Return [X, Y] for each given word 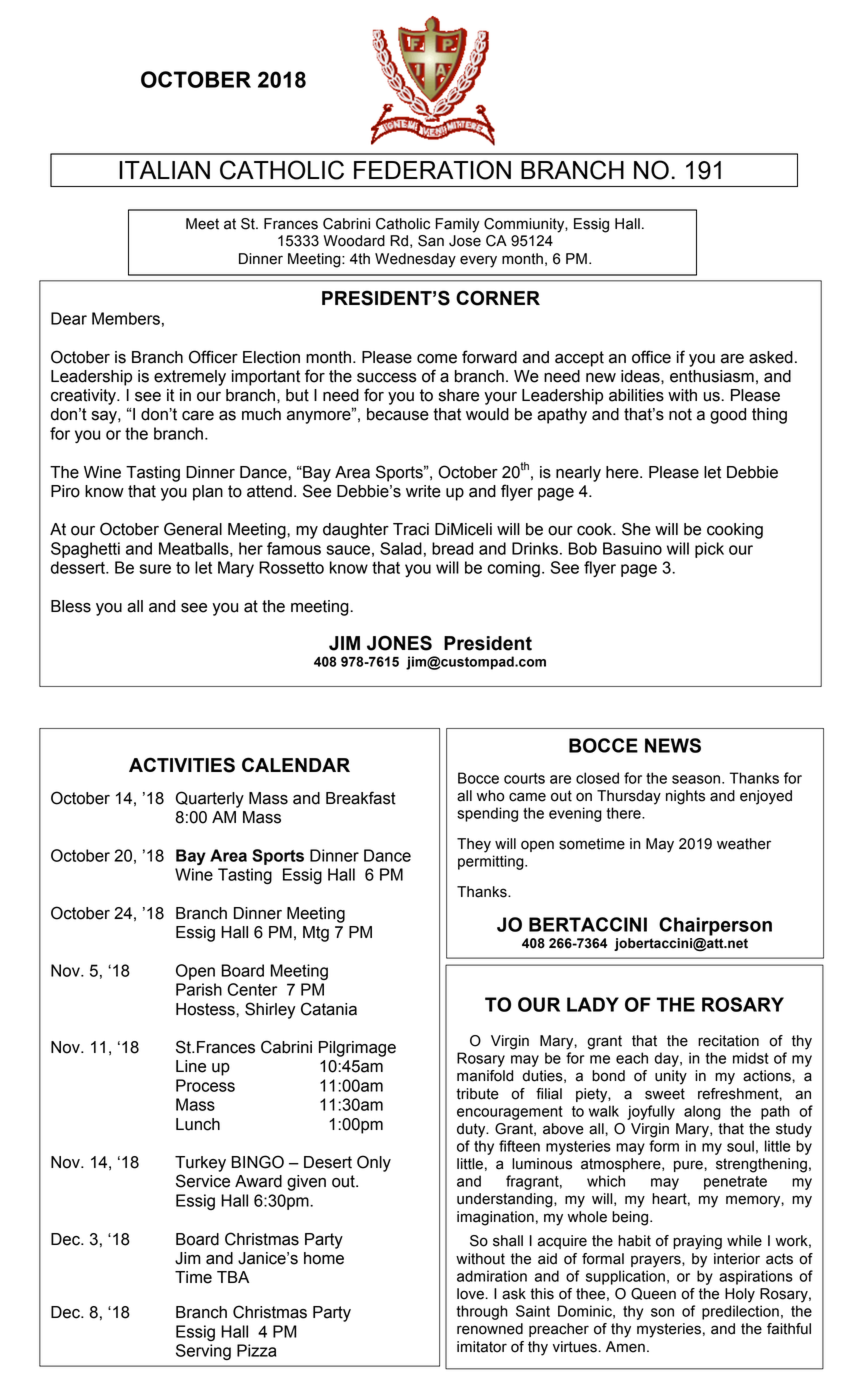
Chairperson [715, 926]
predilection [740, 1312]
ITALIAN [164, 170]
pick [709, 550]
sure [155, 569]
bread [452, 548]
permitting [492, 862]
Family [458, 225]
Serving [203, 1352]
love [471, 1294]
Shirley [270, 1010]
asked [771, 357]
